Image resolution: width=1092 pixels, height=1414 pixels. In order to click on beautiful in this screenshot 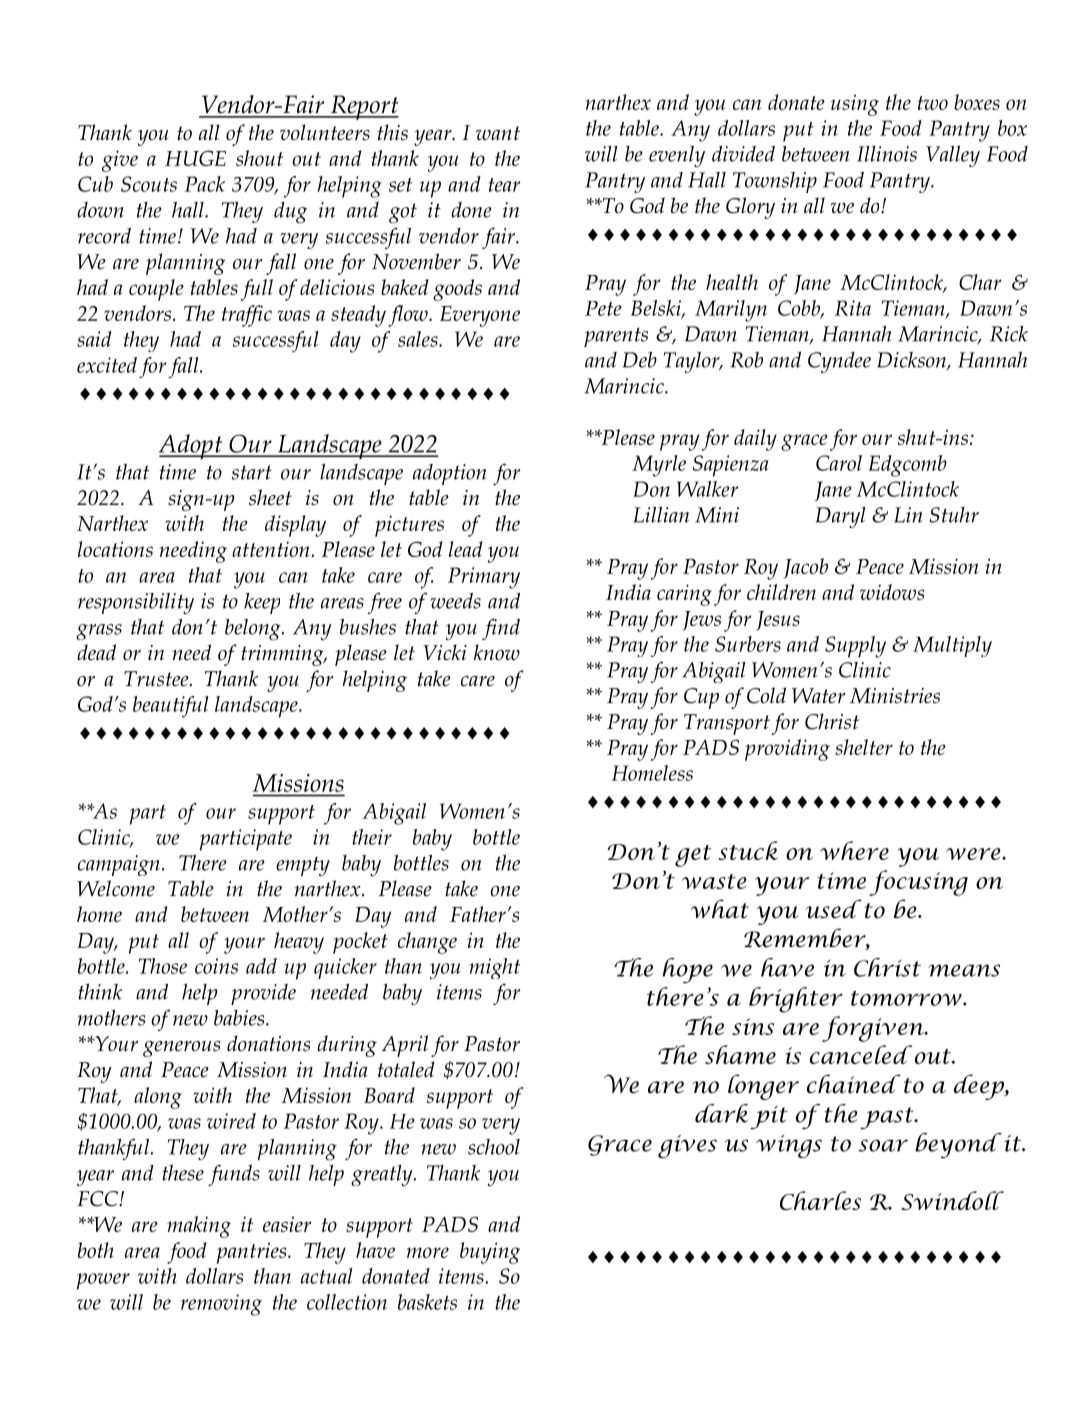, I will do `click(171, 707)`.
